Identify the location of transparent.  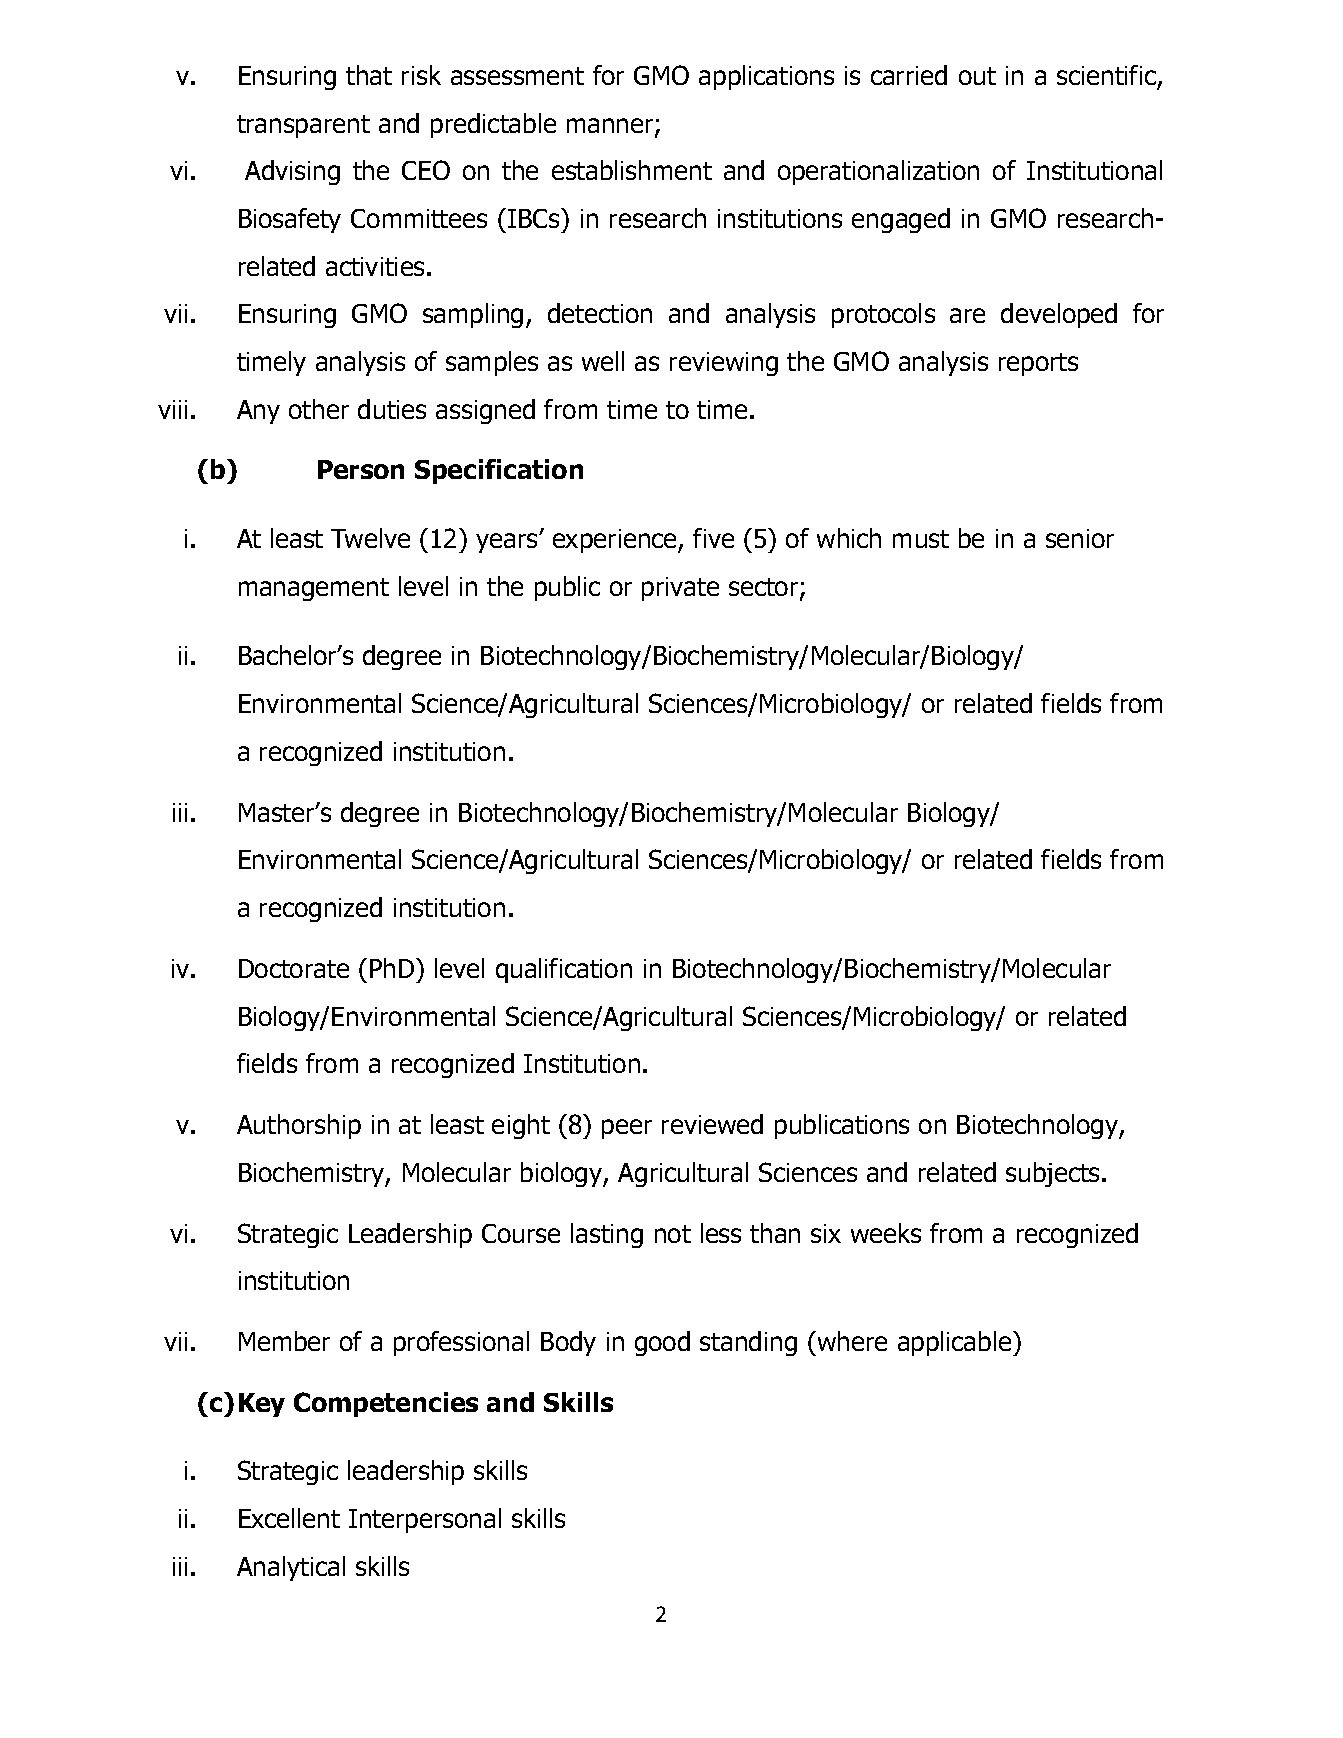
(303, 126).
